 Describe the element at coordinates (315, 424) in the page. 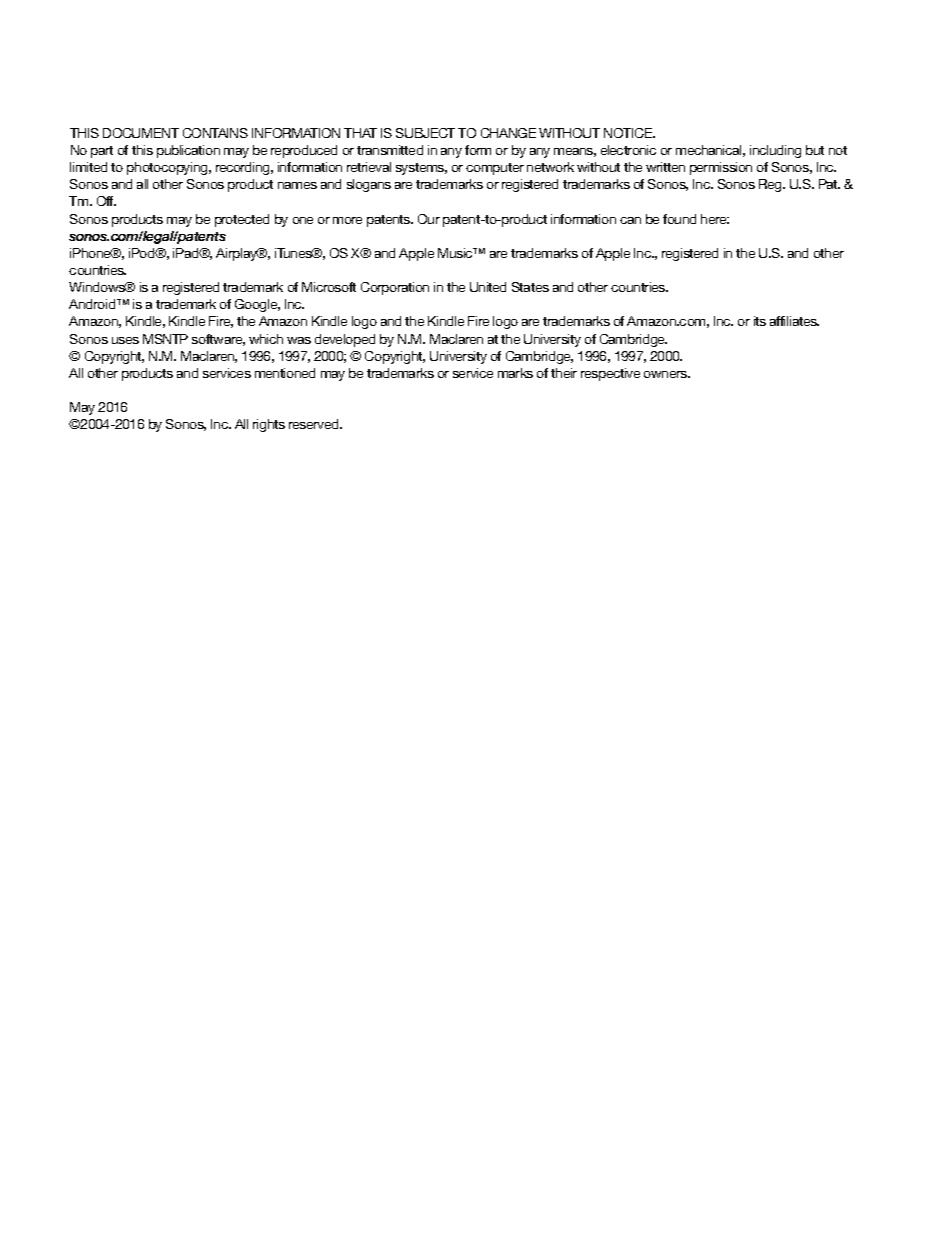

I see `reserved` at that location.
